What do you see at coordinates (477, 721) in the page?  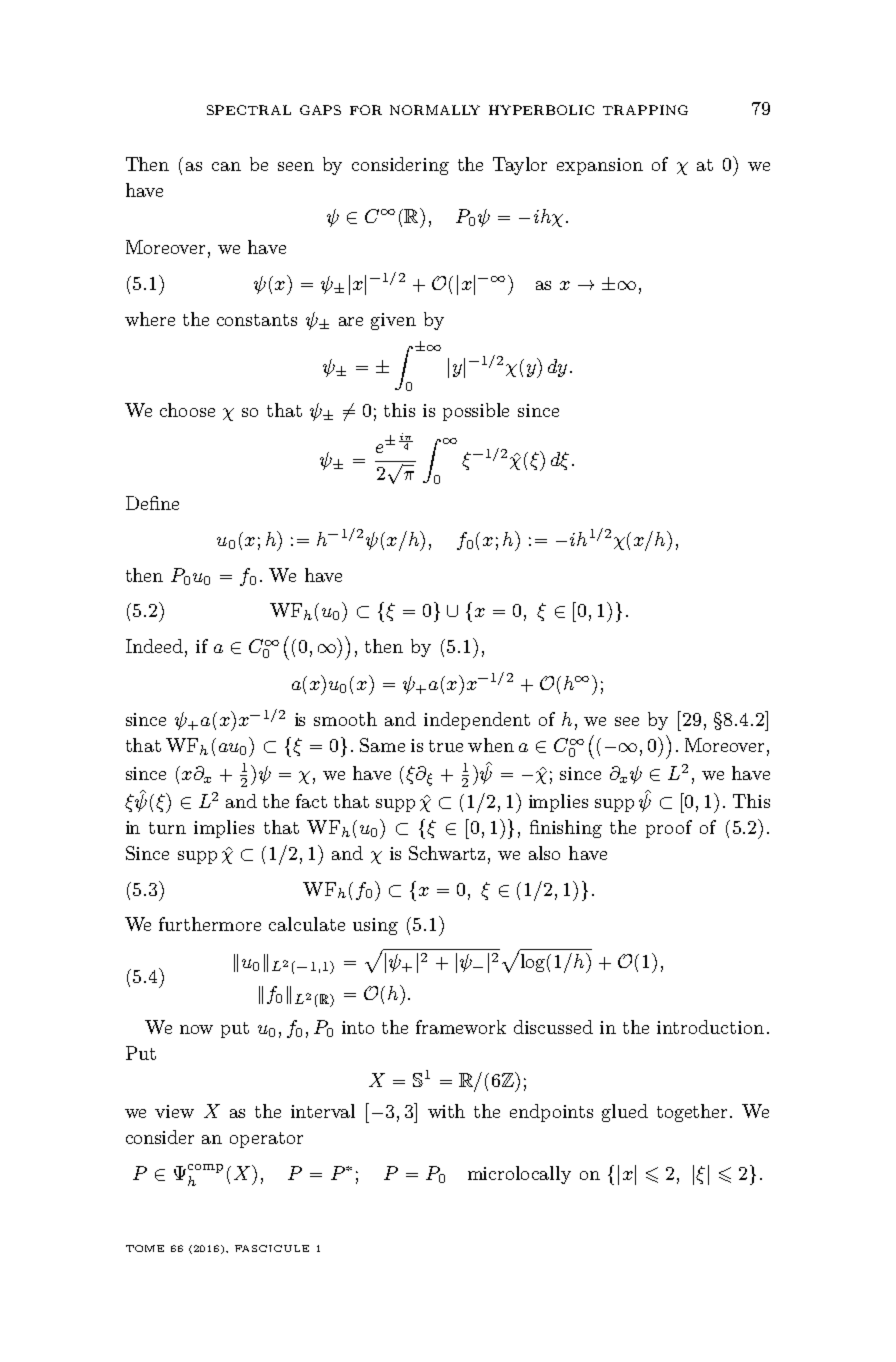 I see `independent` at bounding box center [477, 721].
